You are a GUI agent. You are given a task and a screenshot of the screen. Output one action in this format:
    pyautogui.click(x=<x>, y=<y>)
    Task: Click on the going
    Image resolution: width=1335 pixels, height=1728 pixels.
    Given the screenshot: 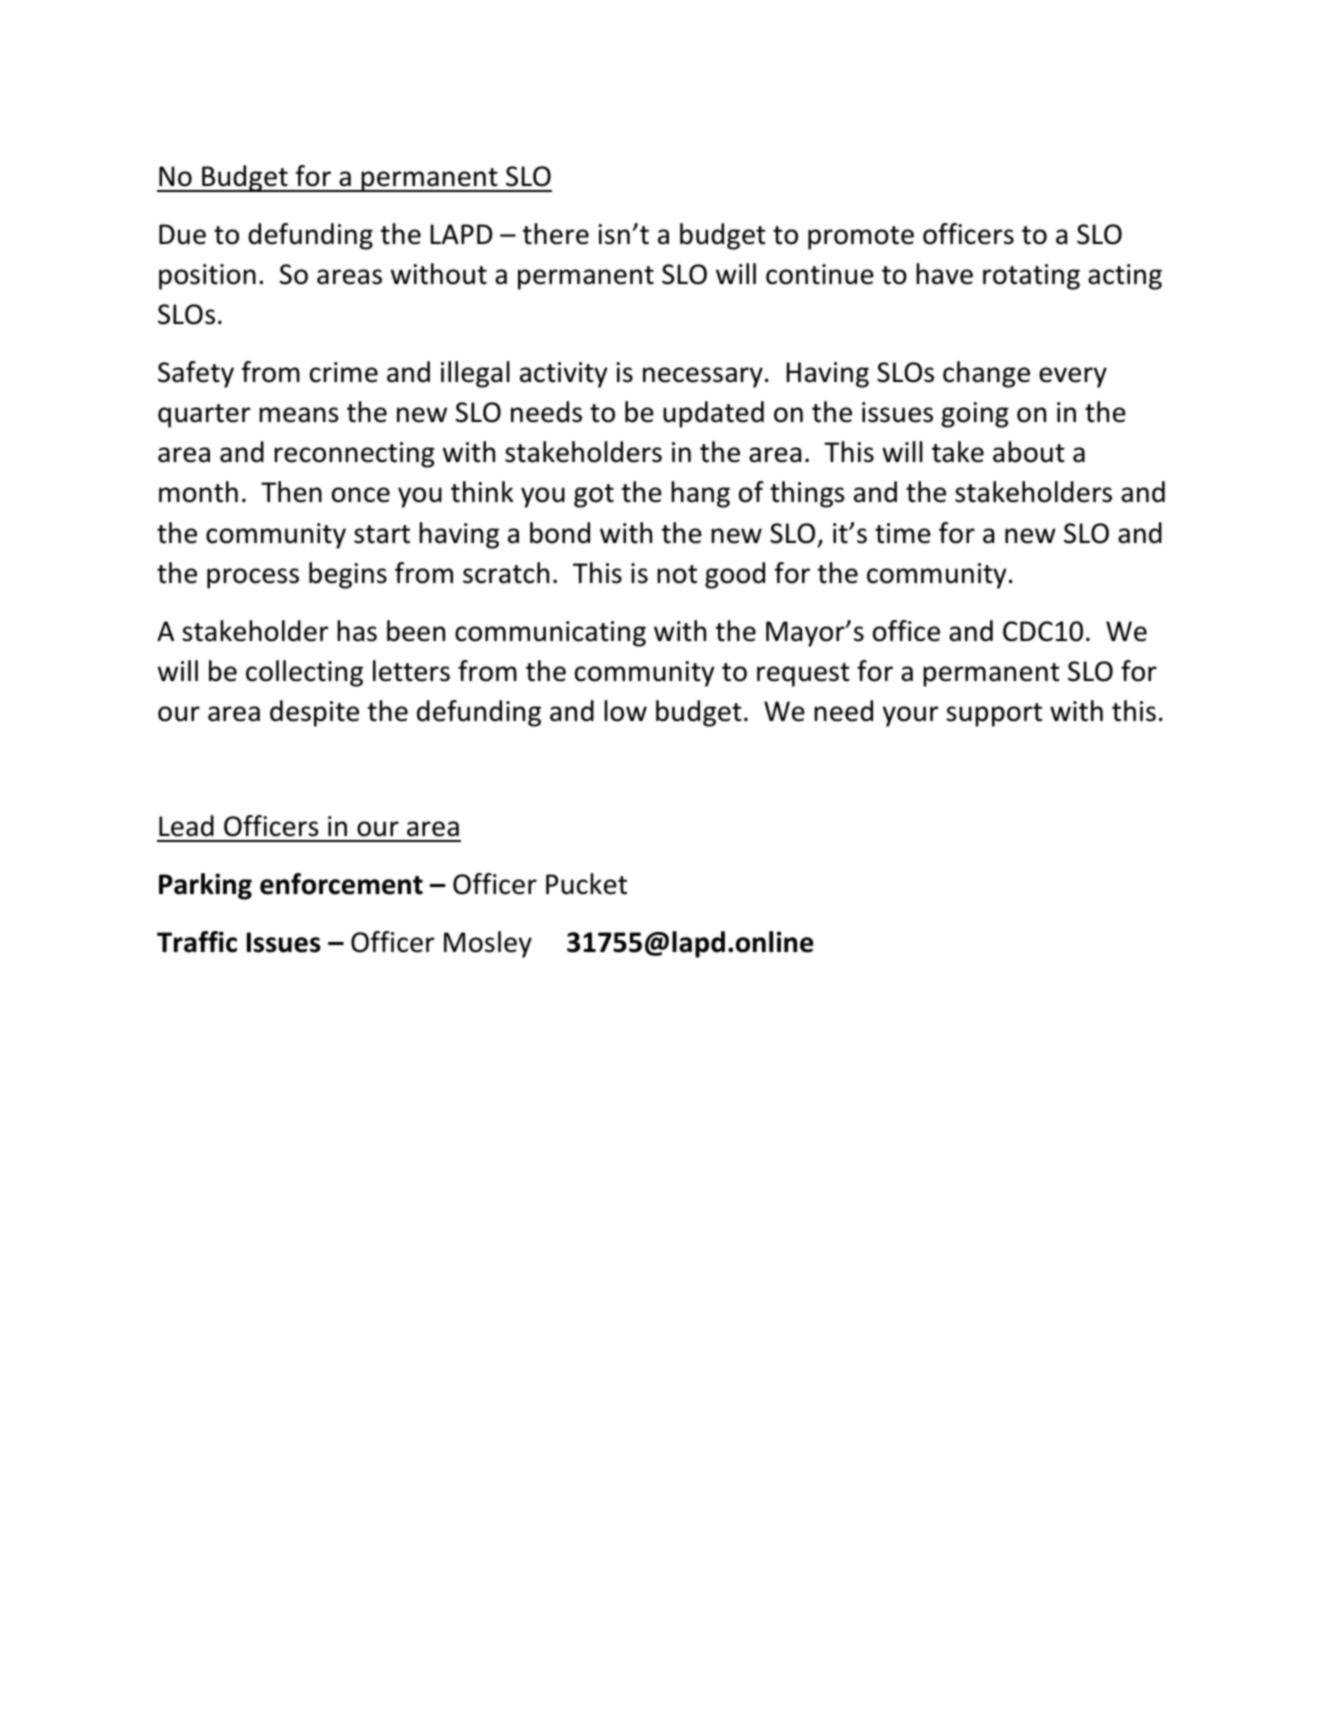 What is the action you would take?
    pyautogui.click(x=975, y=415)
